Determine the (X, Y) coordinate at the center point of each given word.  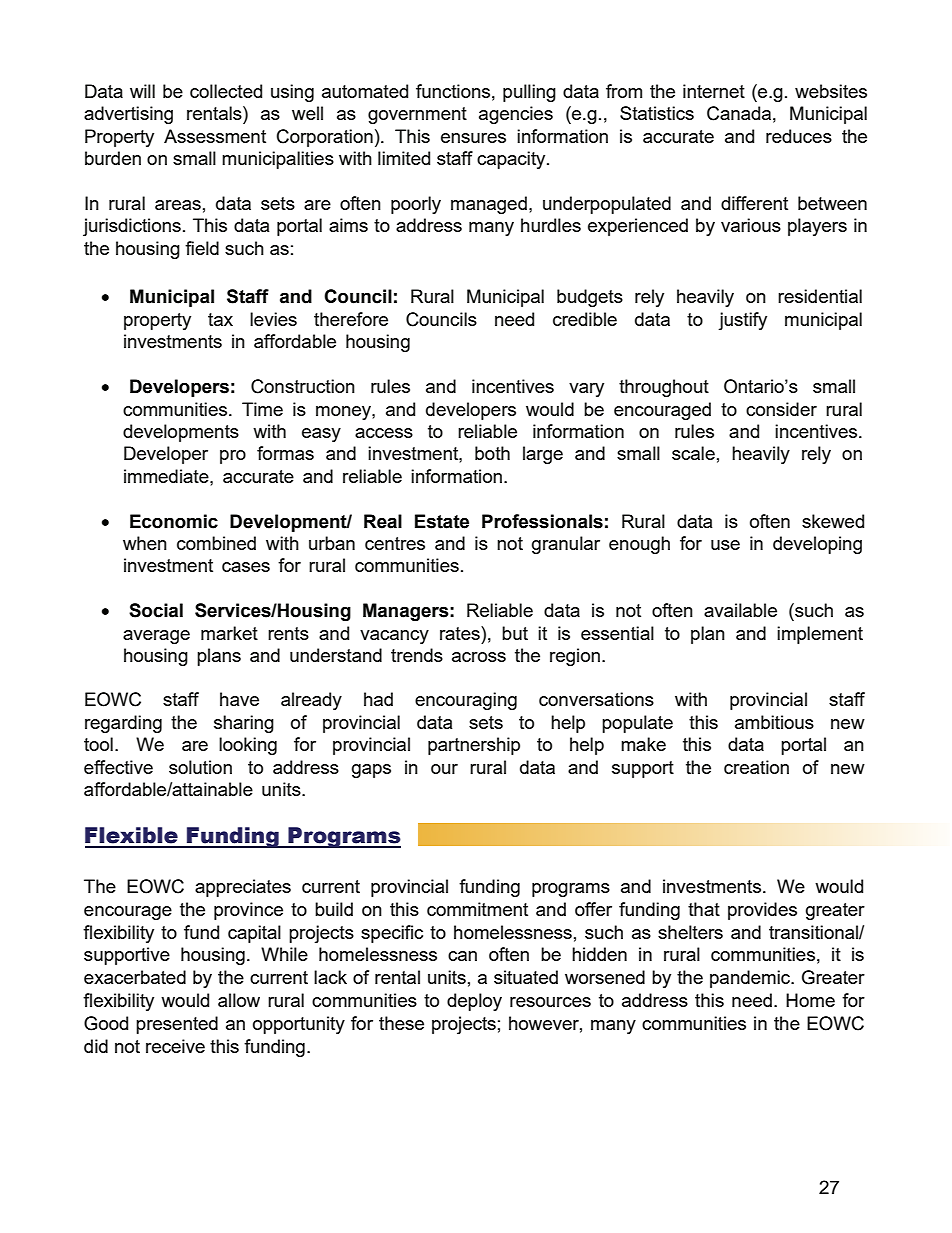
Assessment (215, 136)
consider (781, 409)
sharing (244, 724)
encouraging (466, 701)
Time (262, 409)
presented (177, 1025)
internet (714, 91)
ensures (473, 138)
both (492, 453)
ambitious (774, 722)
